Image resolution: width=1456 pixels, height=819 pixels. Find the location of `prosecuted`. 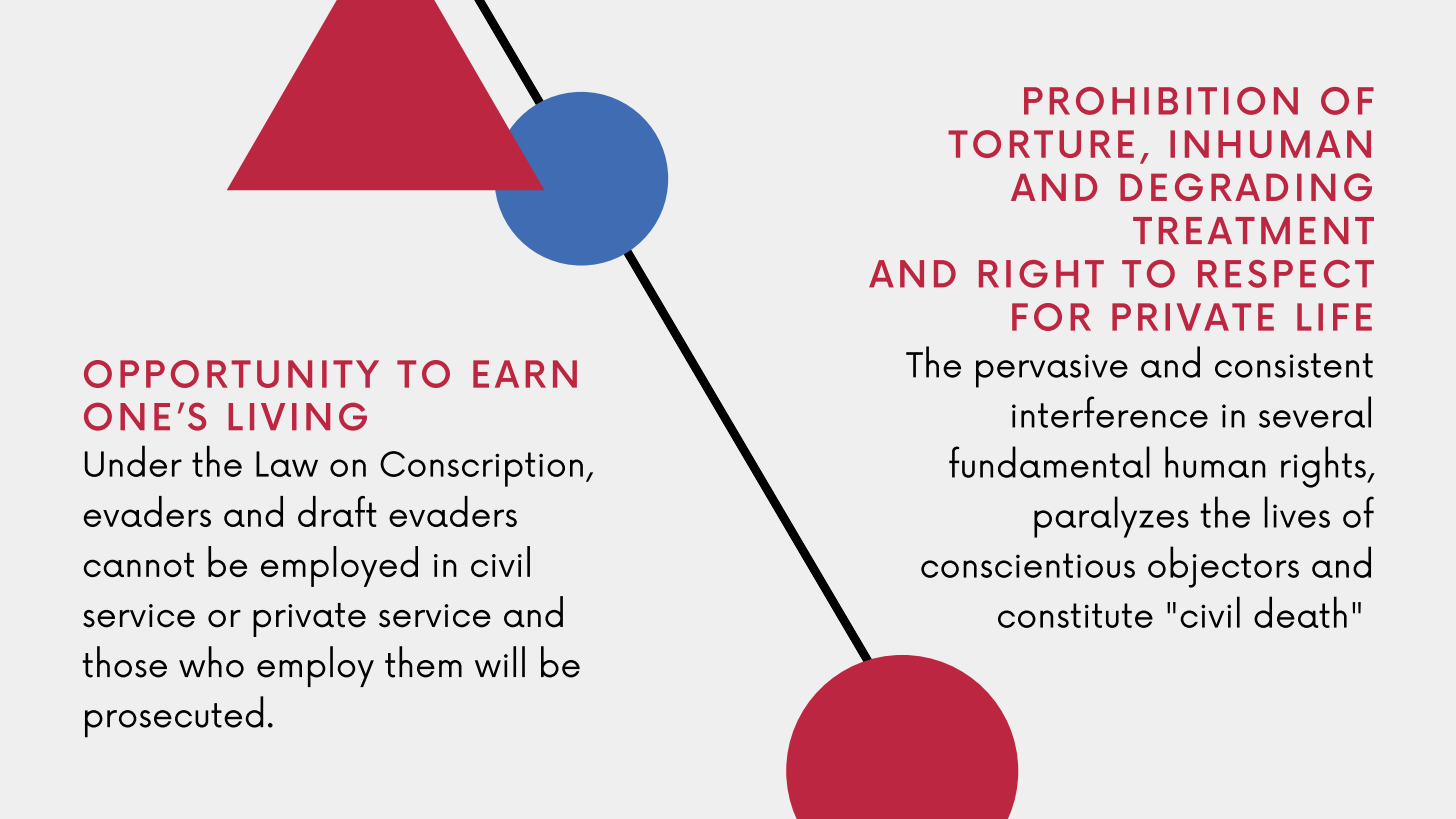

prosecuted is located at coordinates (174, 717).
